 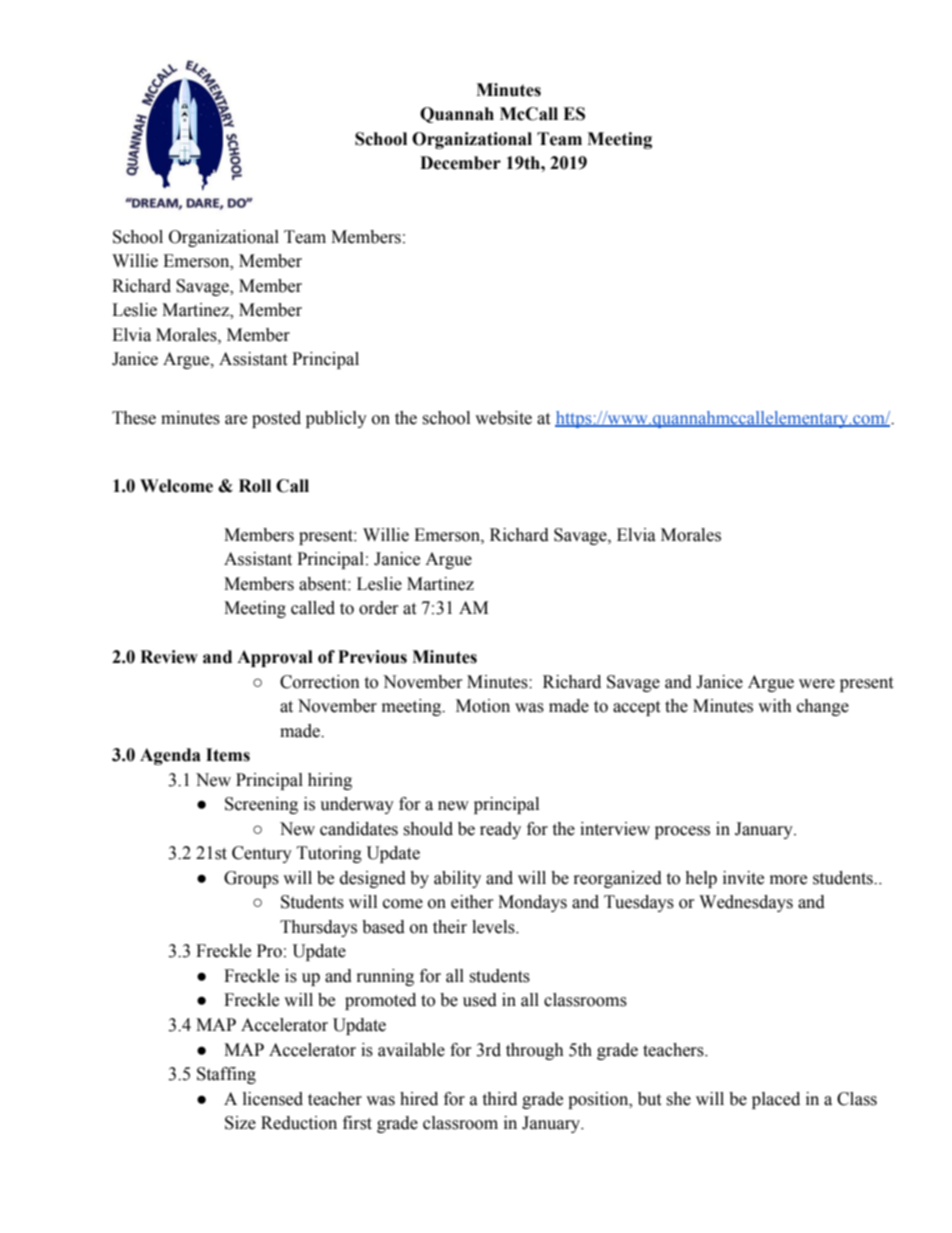 What do you see at coordinates (255, 486) in the screenshot?
I see `Roll` at bounding box center [255, 486].
